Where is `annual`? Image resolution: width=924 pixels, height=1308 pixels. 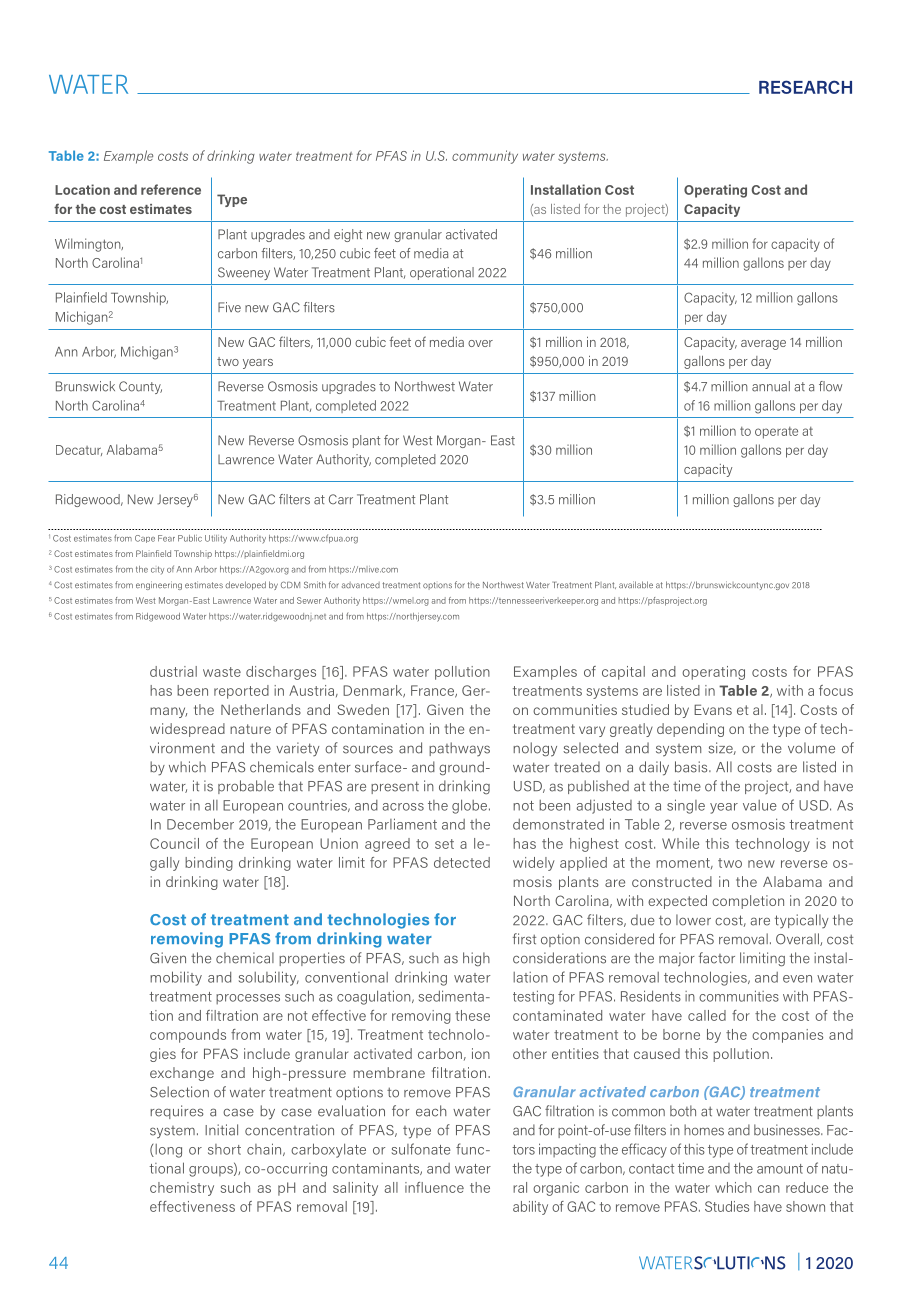
annual is located at coordinates (771, 386).
